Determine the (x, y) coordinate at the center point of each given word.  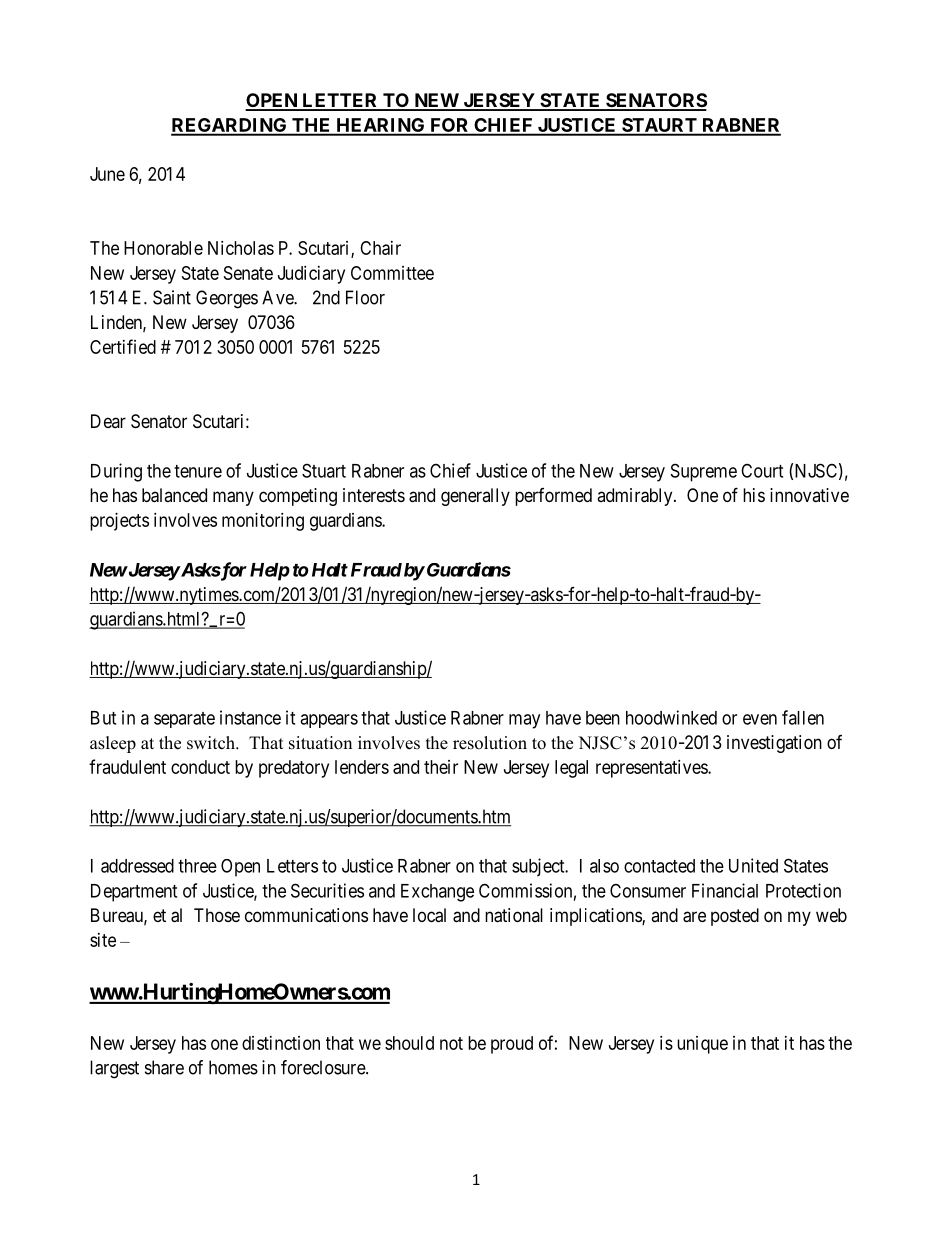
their (441, 767)
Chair (380, 248)
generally (475, 497)
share (164, 1067)
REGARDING (230, 126)
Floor (365, 297)
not (451, 1043)
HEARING (380, 126)
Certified (123, 346)
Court (762, 470)
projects (119, 522)
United (753, 865)
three (197, 866)
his (754, 495)
